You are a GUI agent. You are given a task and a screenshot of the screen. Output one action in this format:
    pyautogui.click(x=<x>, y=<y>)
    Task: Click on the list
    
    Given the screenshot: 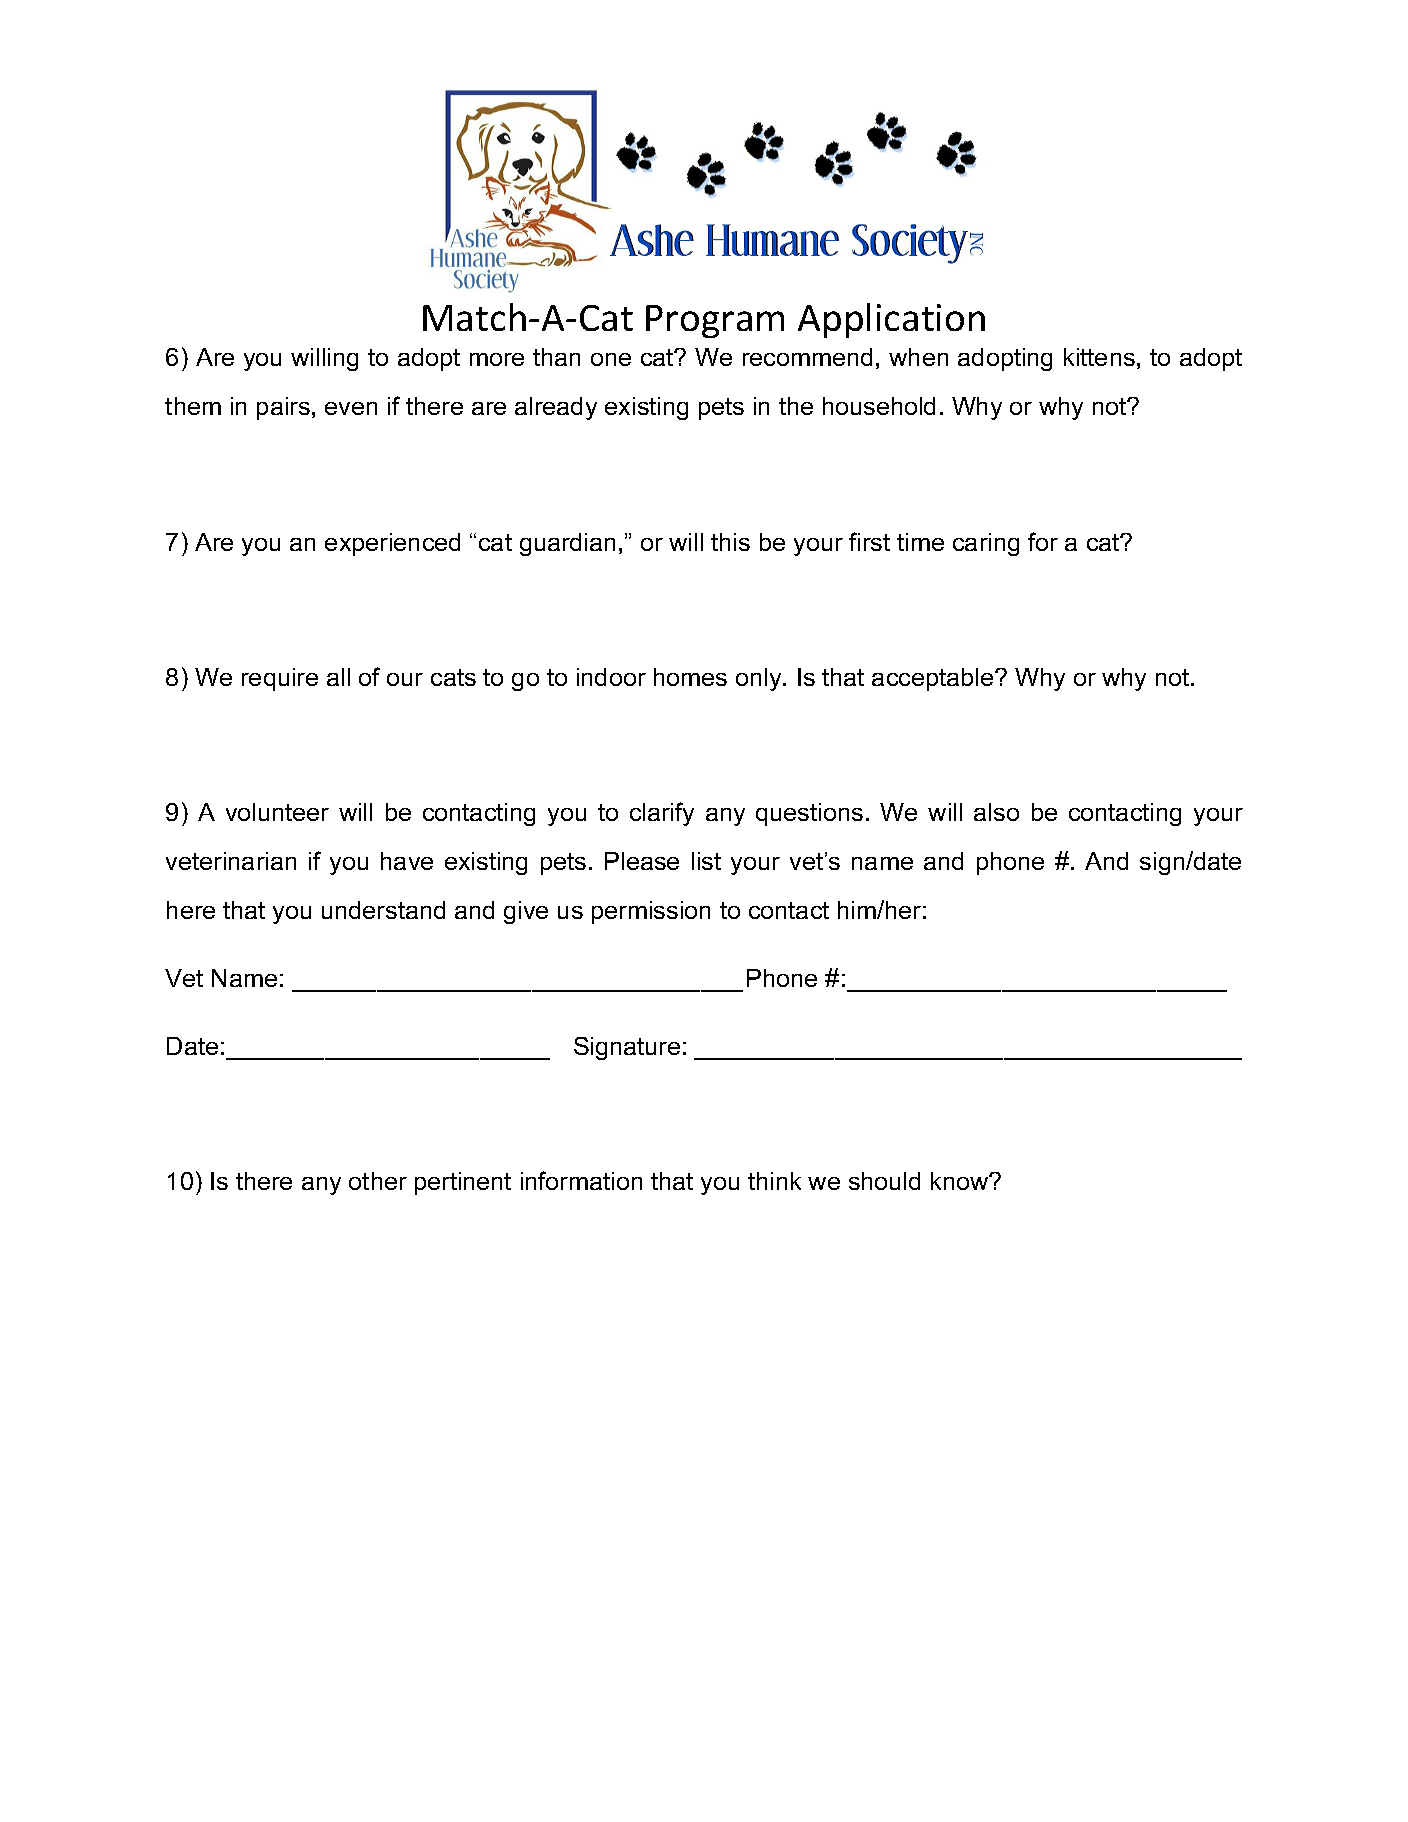 What is the action you would take?
    pyautogui.click(x=706, y=861)
